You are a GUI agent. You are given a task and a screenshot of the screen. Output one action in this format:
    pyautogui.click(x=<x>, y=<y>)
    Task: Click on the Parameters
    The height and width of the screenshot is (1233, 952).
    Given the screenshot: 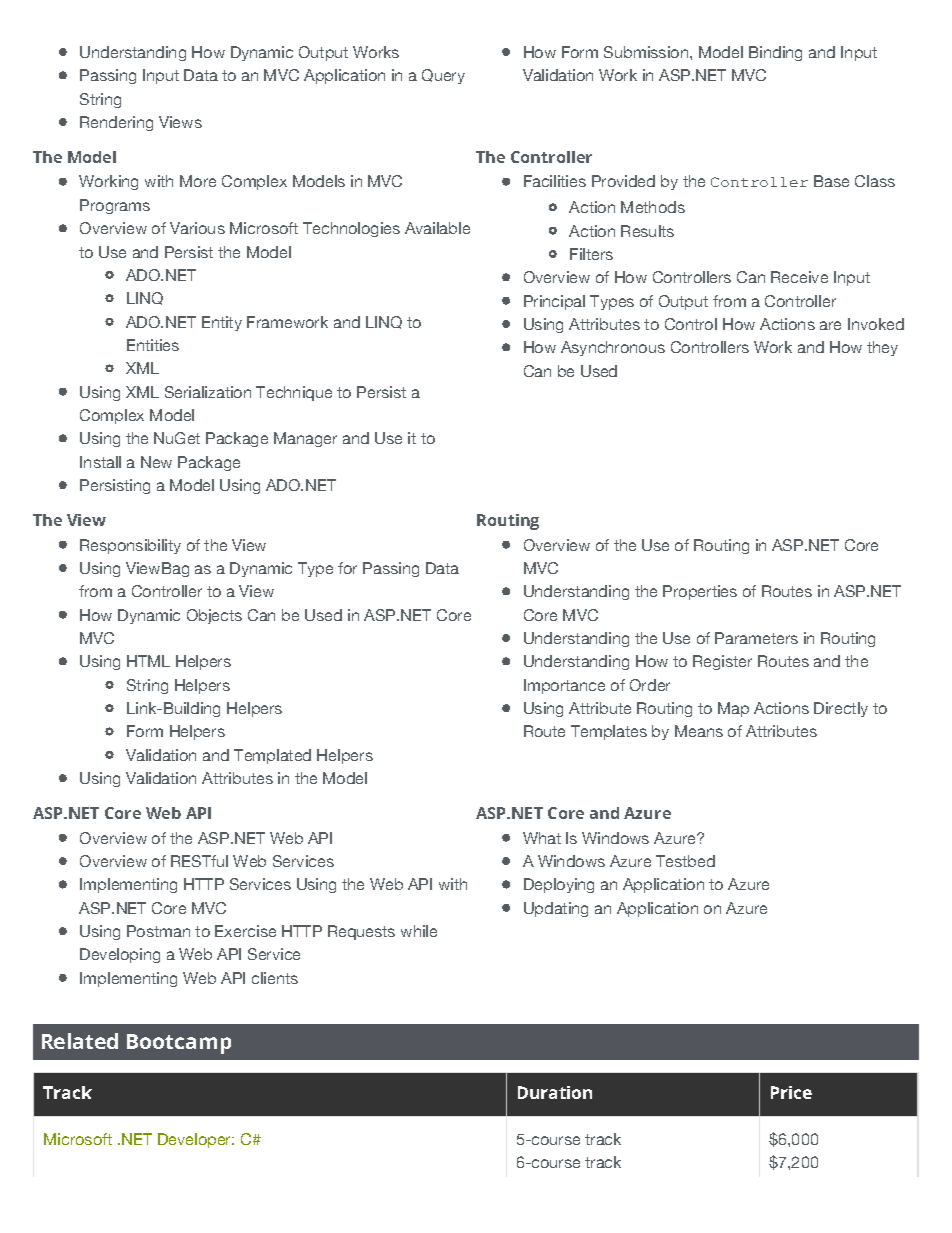 What is the action you would take?
    pyautogui.click(x=756, y=638)
